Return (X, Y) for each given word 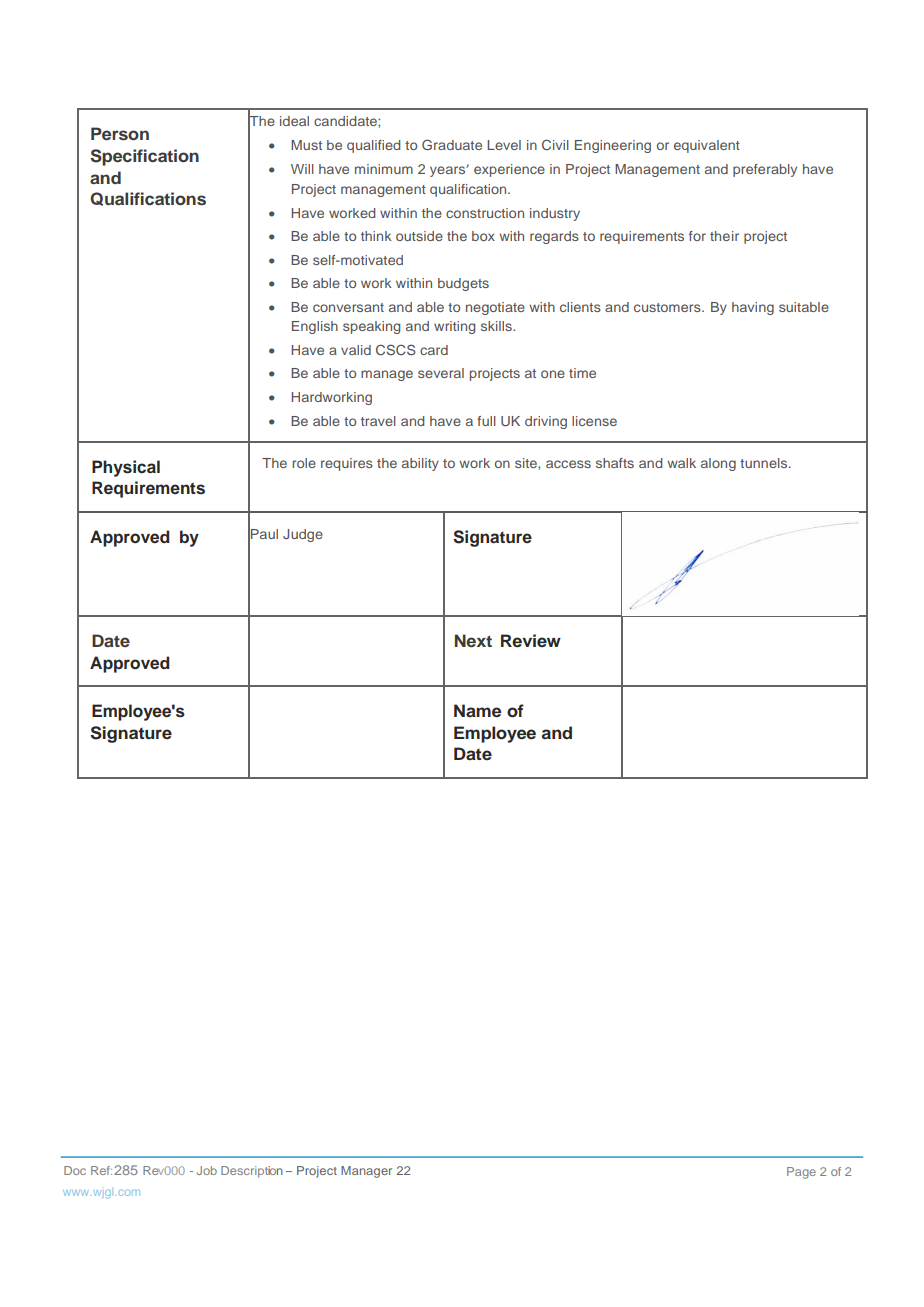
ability (420, 464)
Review (531, 641)
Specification (144, 157)
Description (252, 1172)
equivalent (707, 146)
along (718, 464)
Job (207, 1170)
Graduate (452, 144)
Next (473, 640)
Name (477, 711)
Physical (126, 468)
